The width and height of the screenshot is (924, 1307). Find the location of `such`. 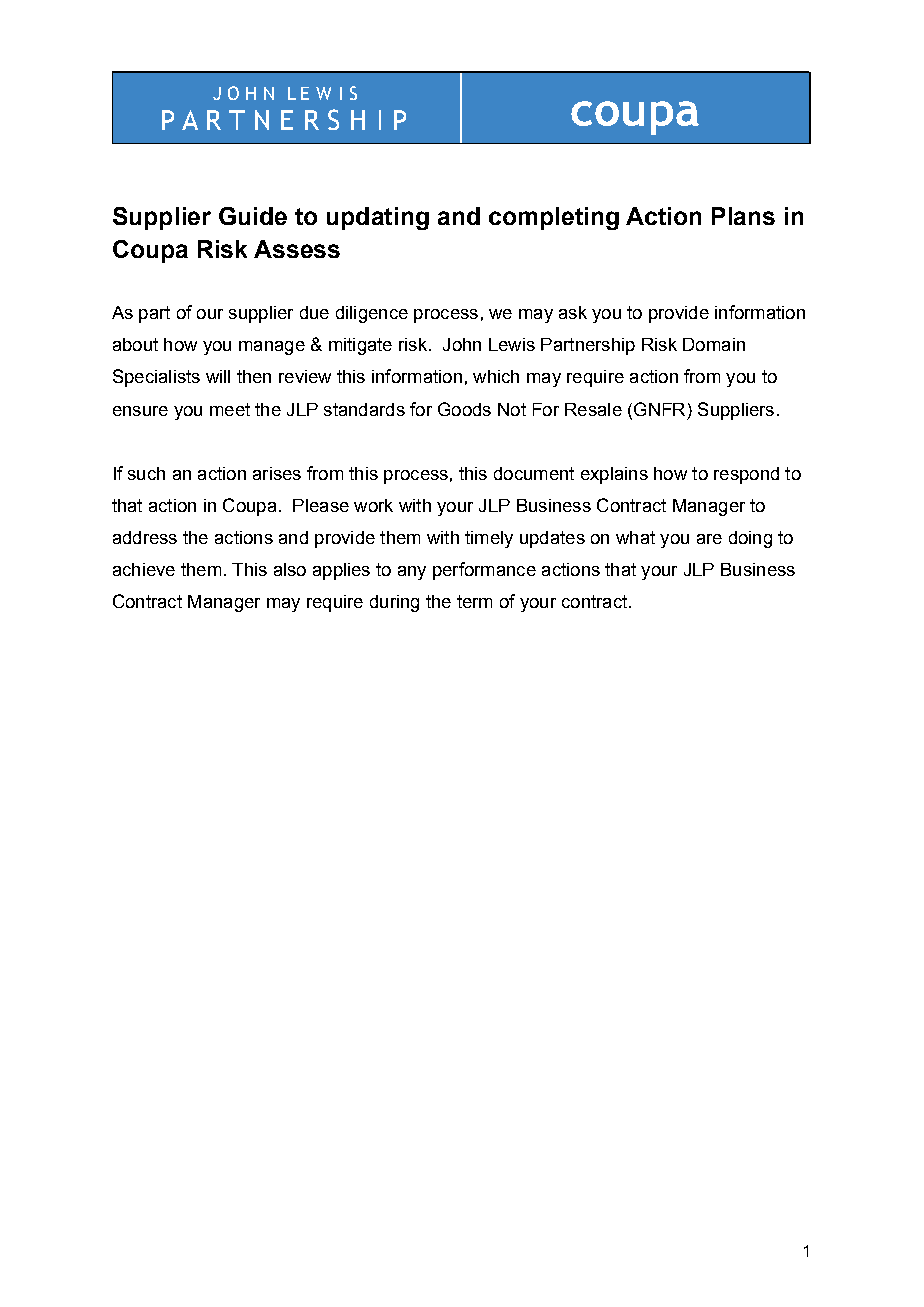

such is located at coordinates (146, 473).
